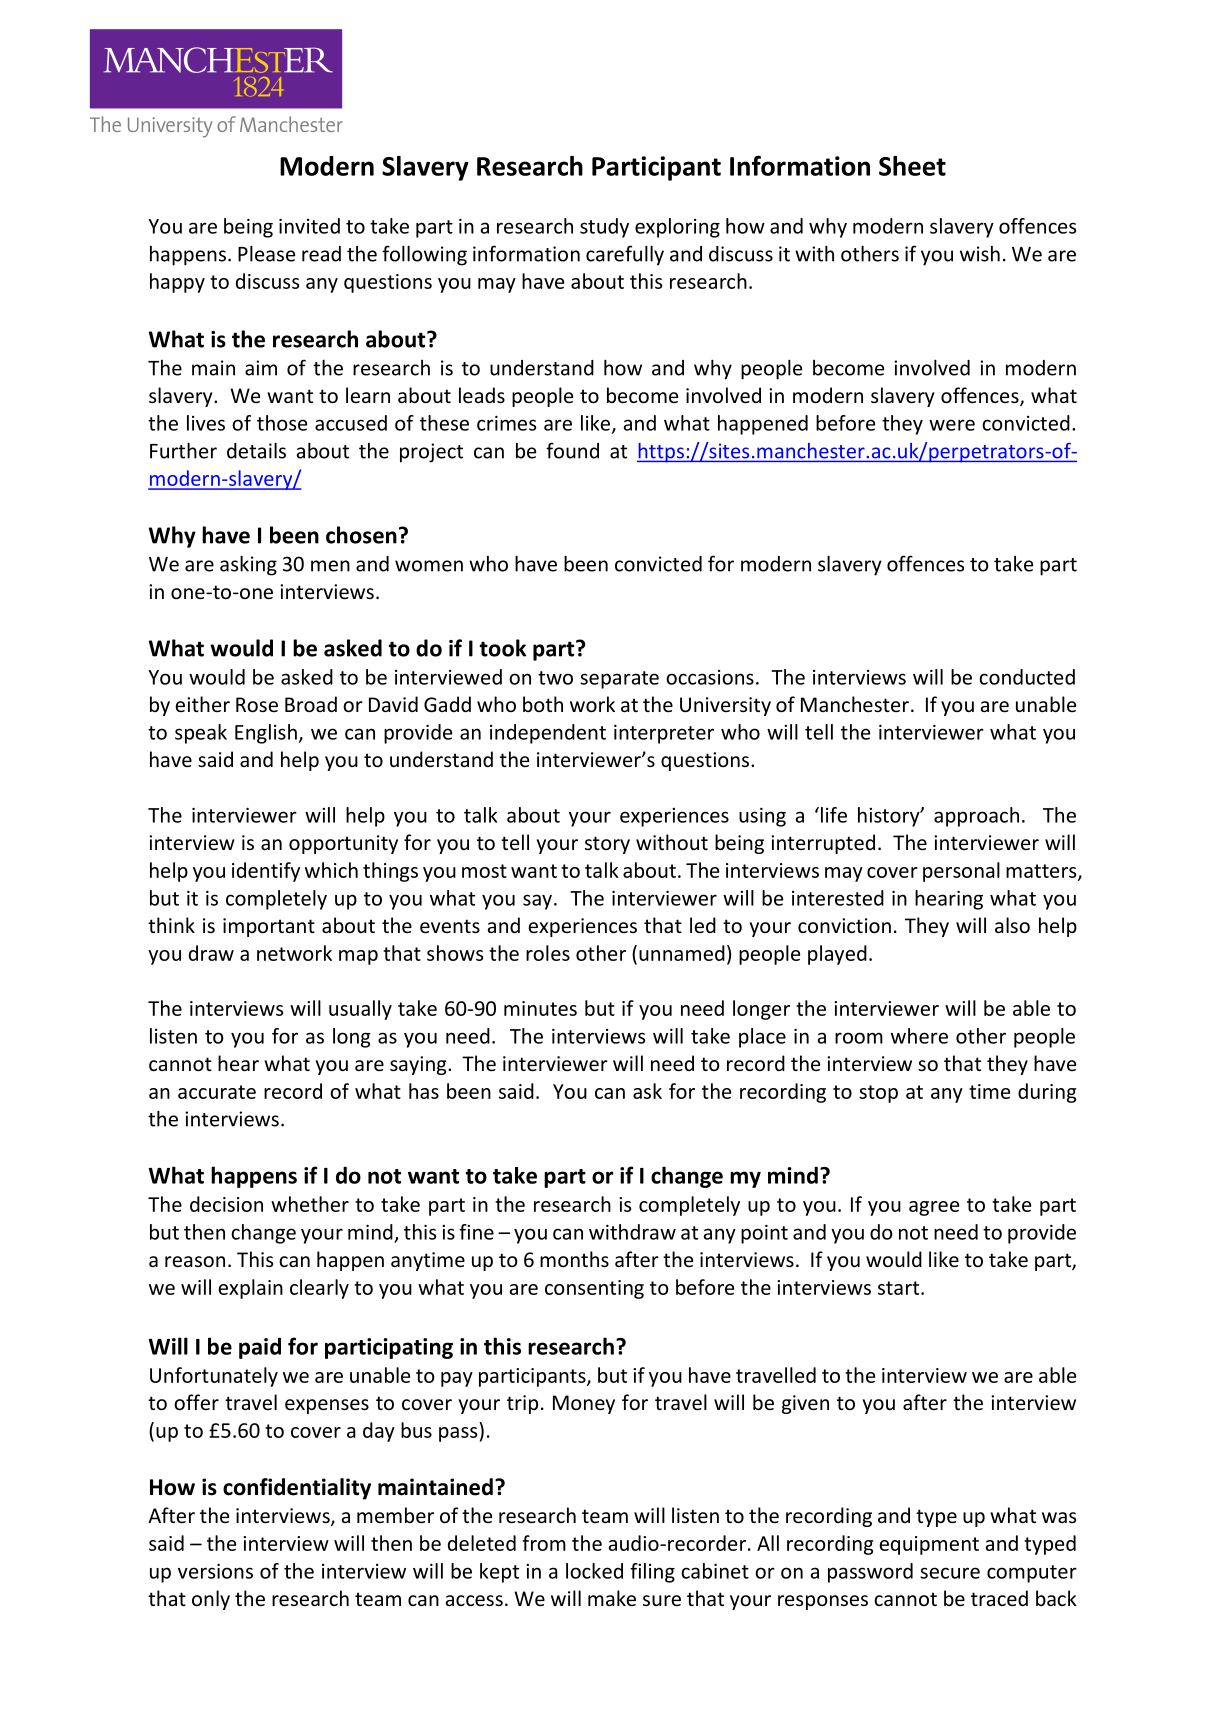  Describe the element at coordinates (682, 953) in the screenshot. I see `unnamed` at that location.
